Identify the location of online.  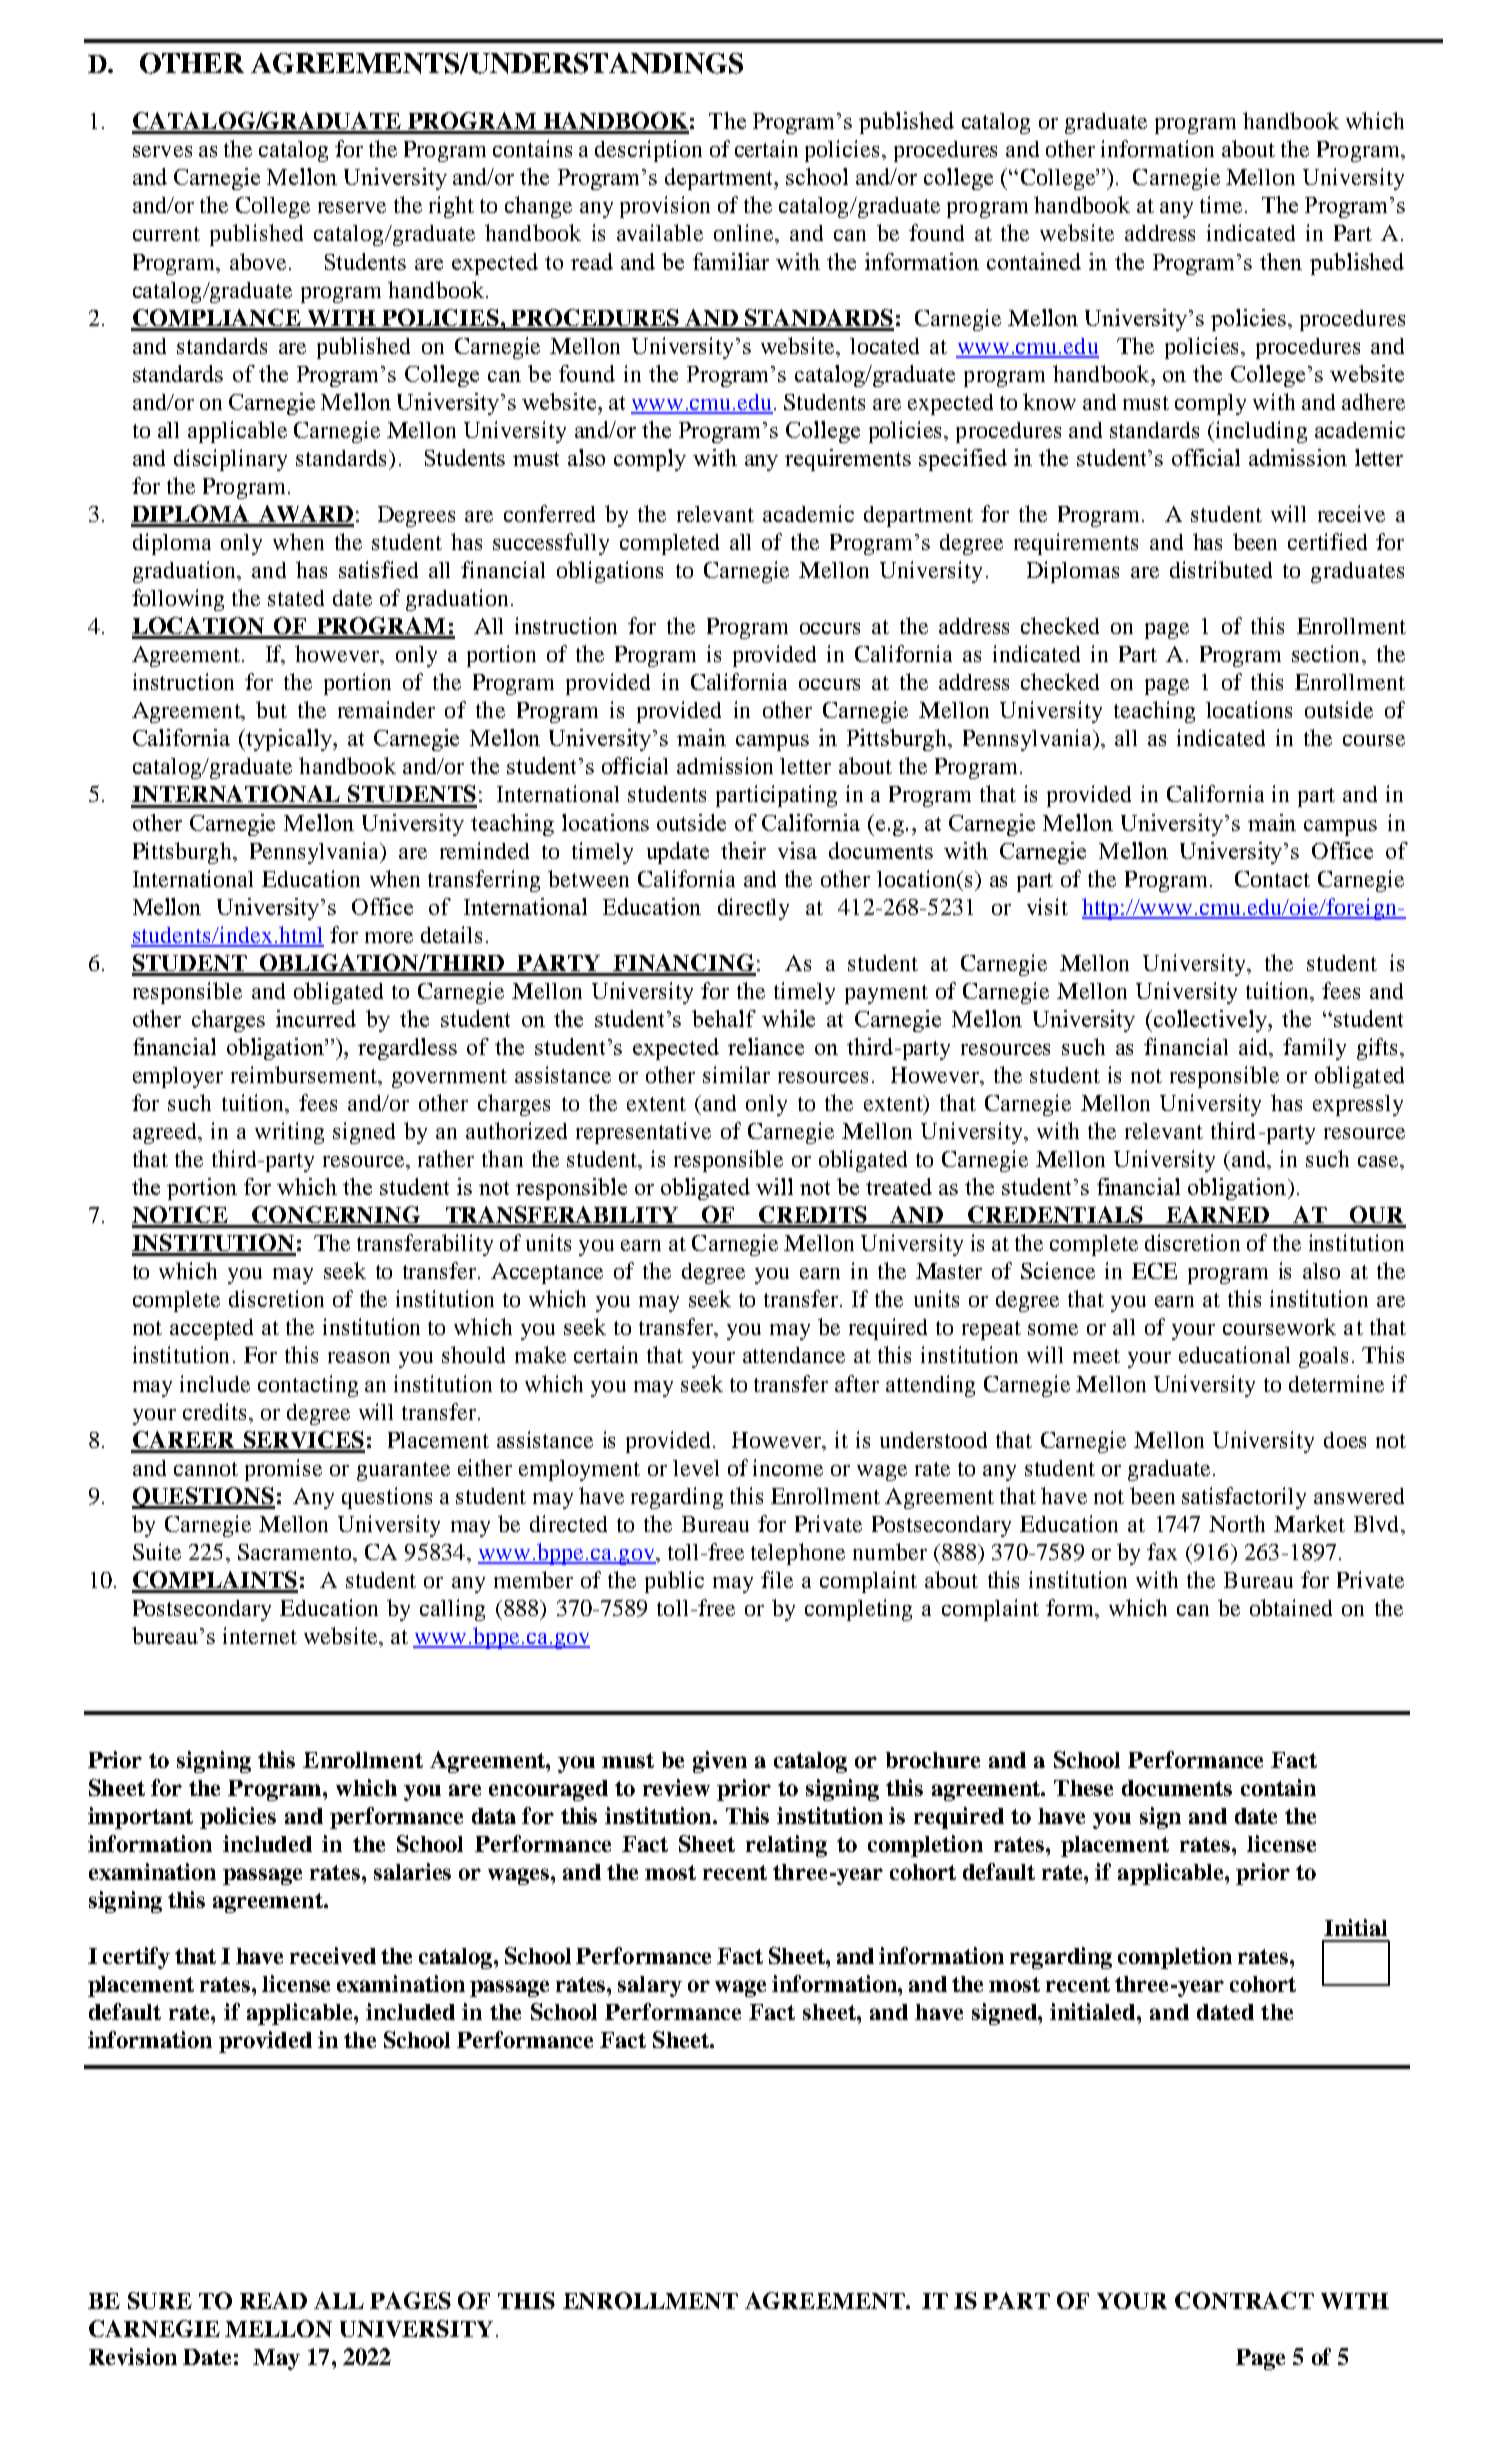
(743, 232).
